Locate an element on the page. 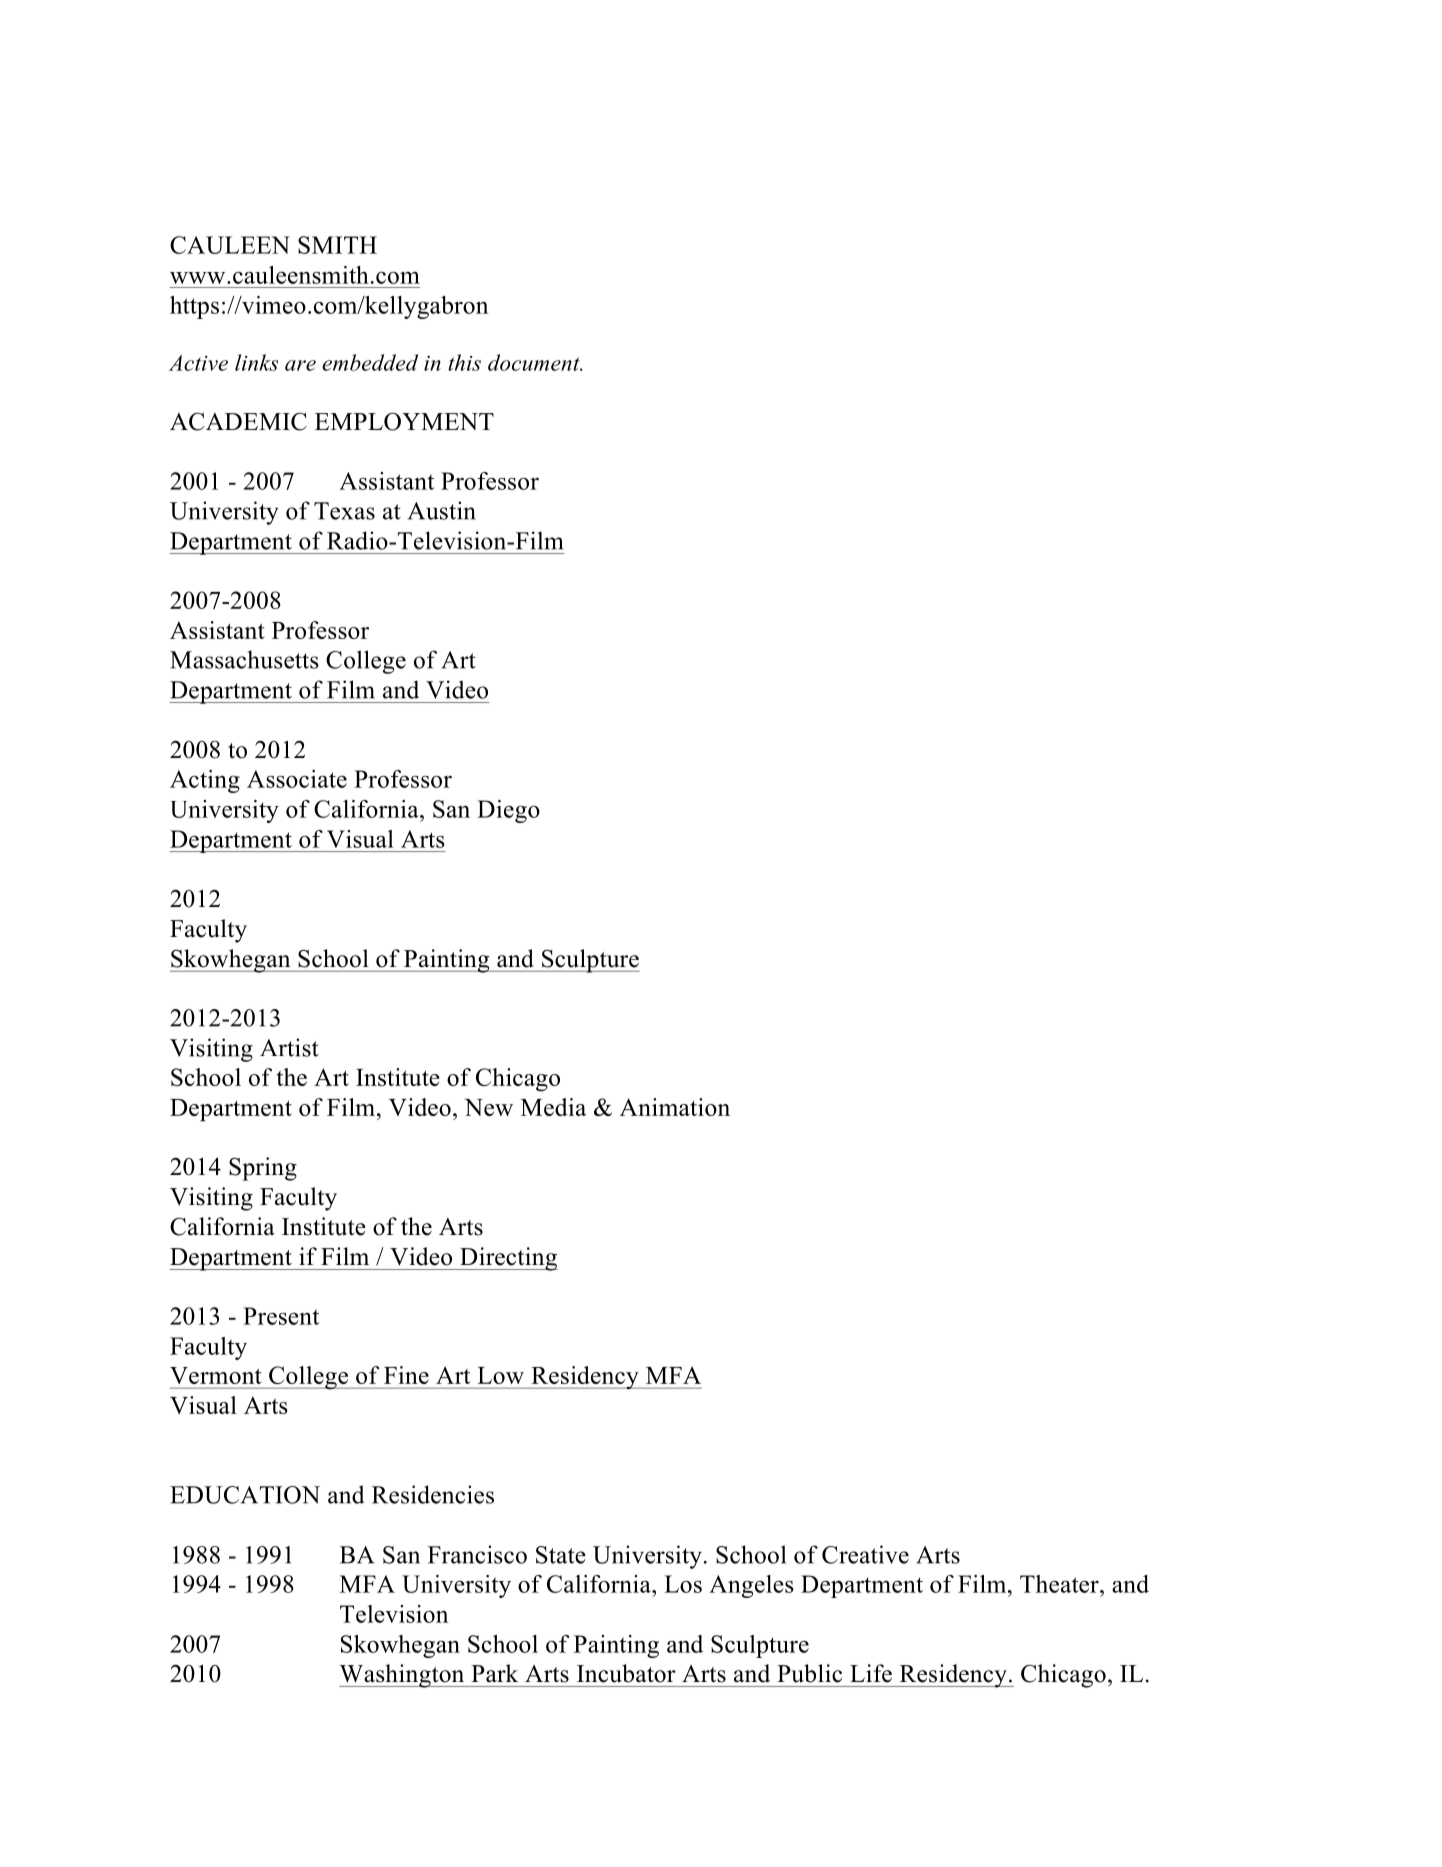 The image size is (1442, 1867). Incubator is located at coordinates (626, 1673).
